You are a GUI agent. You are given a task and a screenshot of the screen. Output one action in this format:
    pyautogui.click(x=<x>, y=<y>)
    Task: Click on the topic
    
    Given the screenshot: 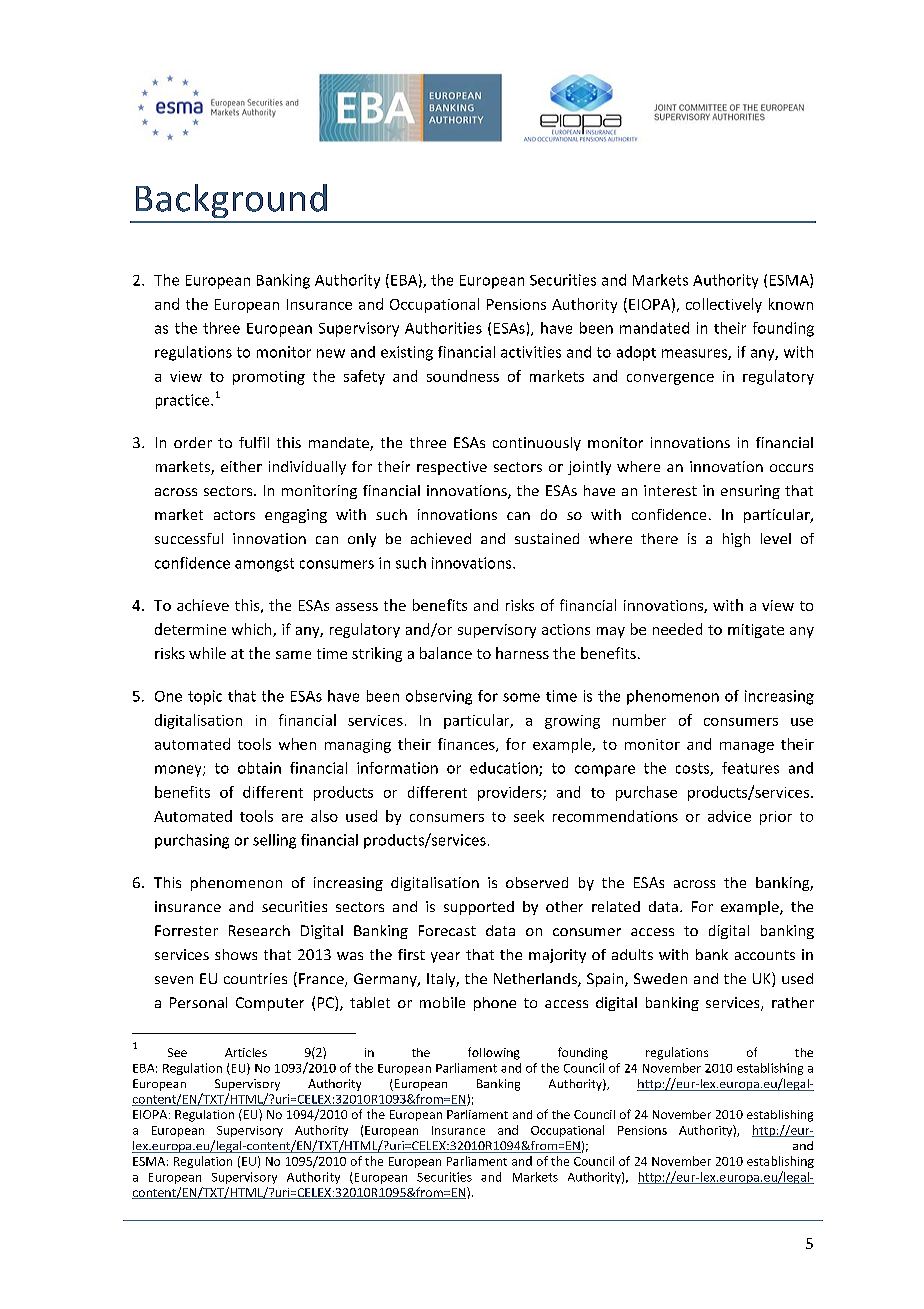 What is the action you would take?
    pyautogui.click(x=205, y=697)
